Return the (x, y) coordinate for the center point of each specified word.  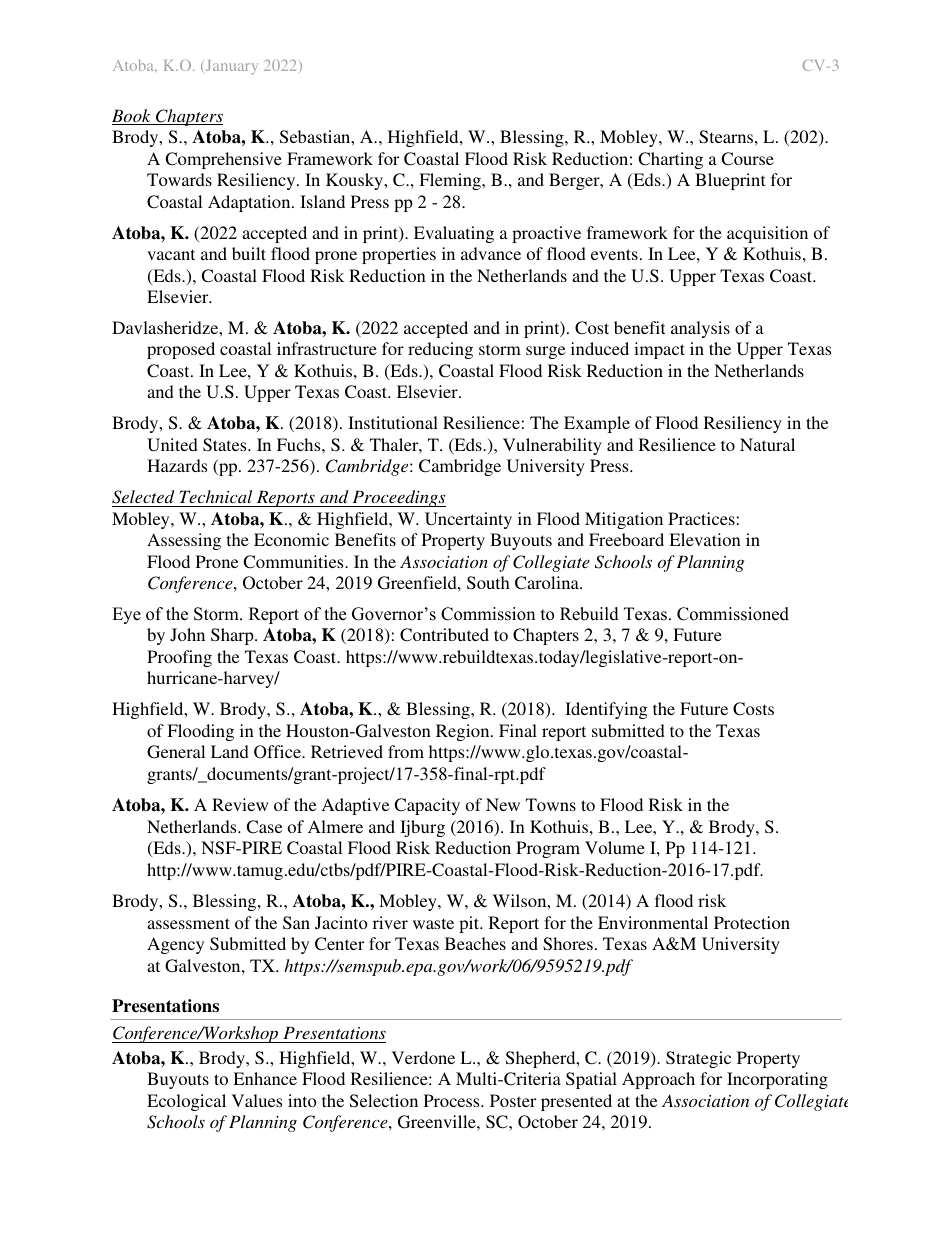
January (230, 67)
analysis (700, 329)
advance (491, 253)
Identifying (606, 710)
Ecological (186, 1102)
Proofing (179, 658)
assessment (188, 923)
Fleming (451, 181)
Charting (670, 160)
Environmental (653, 922)
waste (433, 923)
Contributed (444, 635)
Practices (701, 518)
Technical (215, 496)
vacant (171, 254)
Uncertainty (468, 520)
